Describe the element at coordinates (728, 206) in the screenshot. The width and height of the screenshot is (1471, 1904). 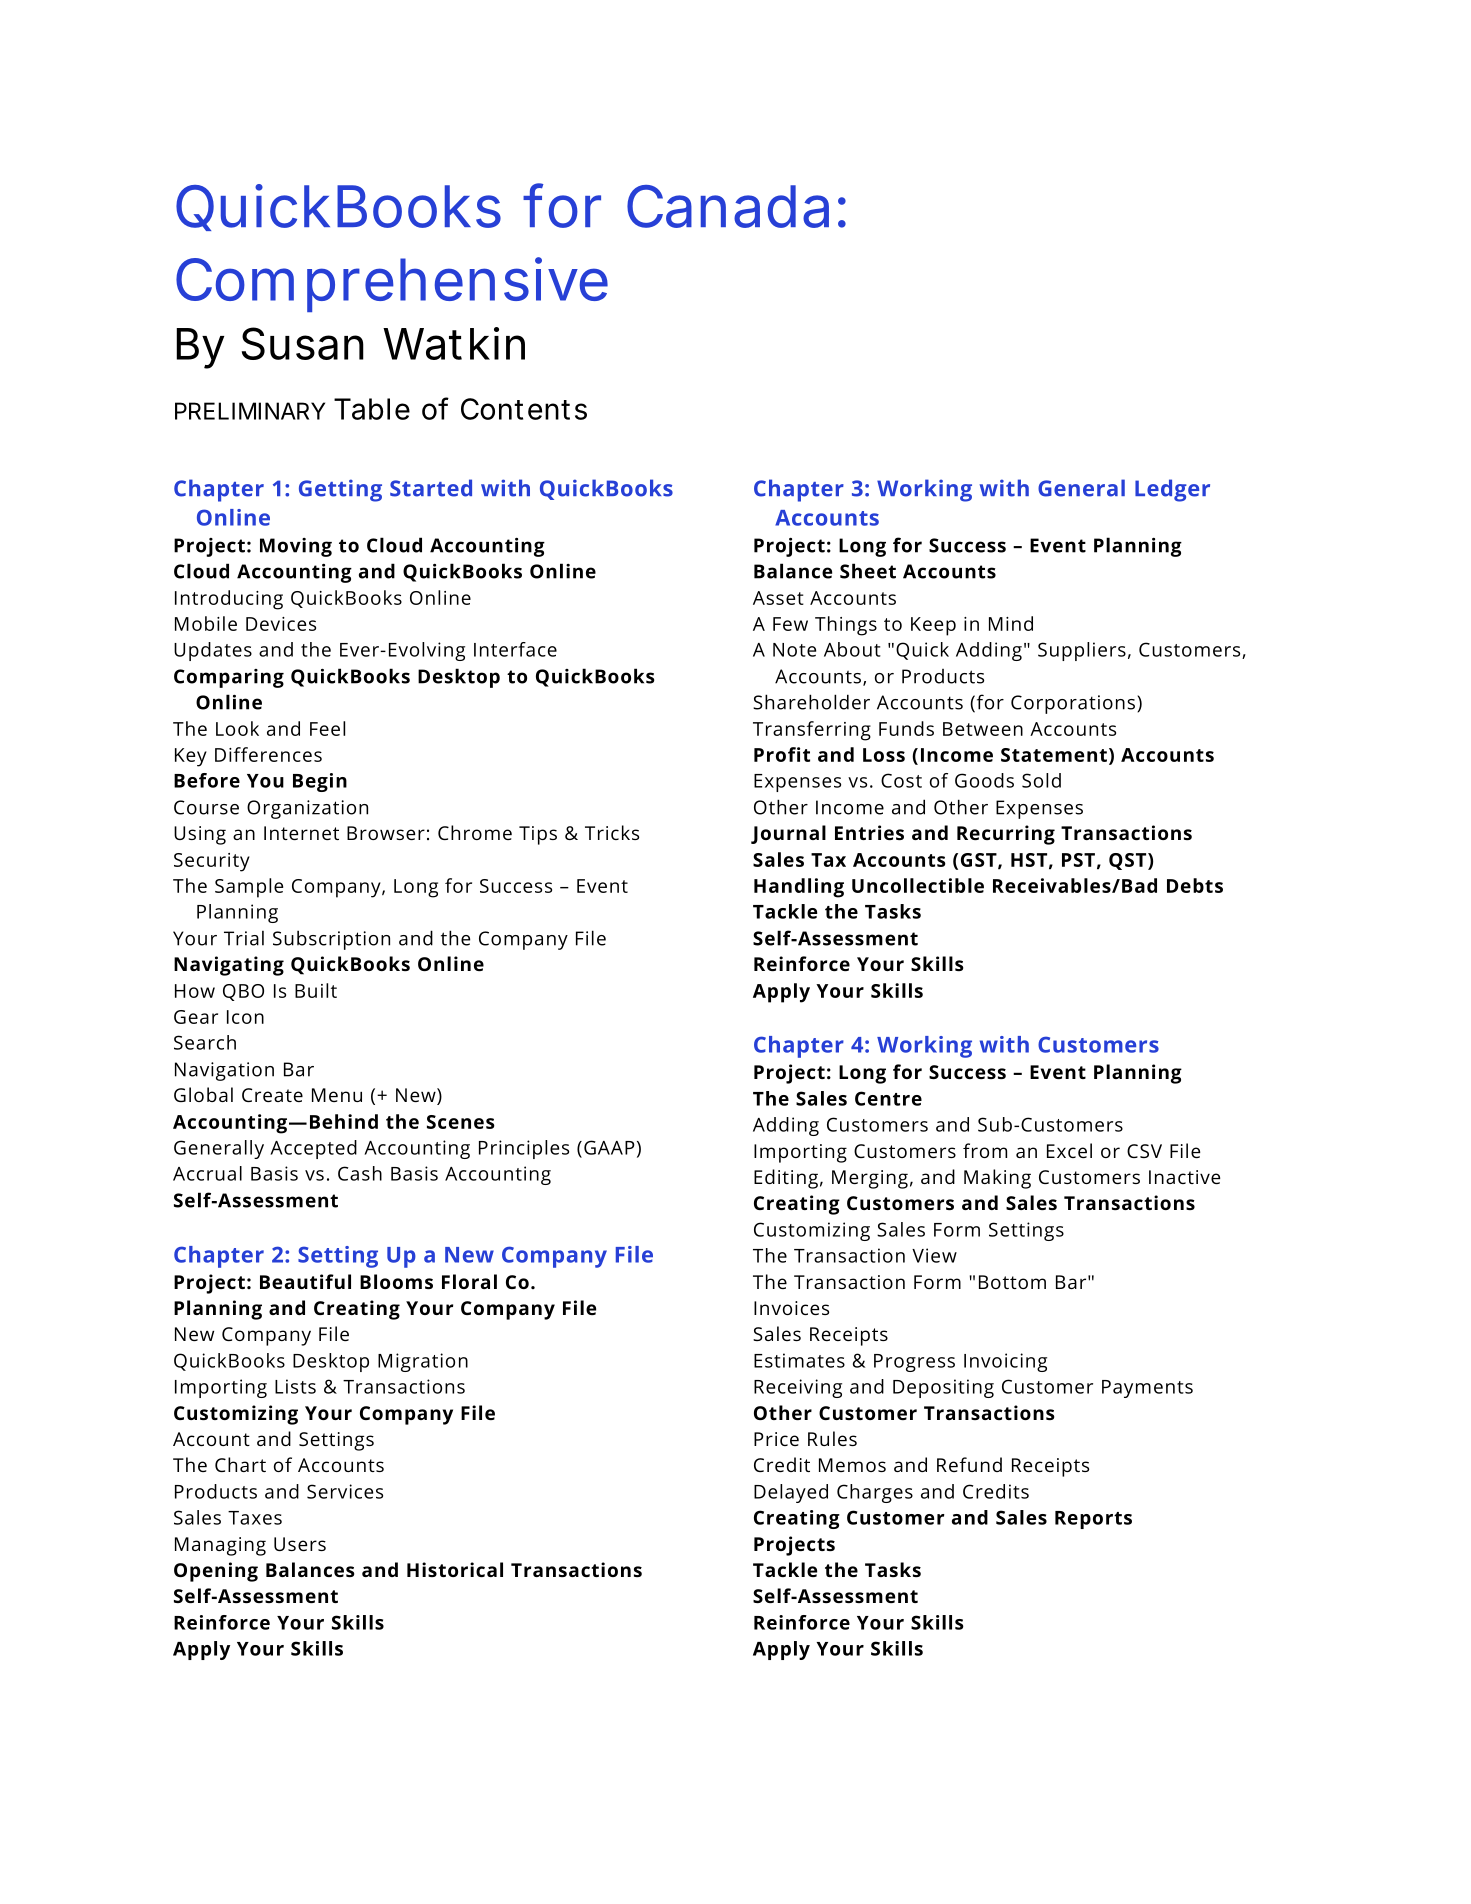
I see `Canada` at that location.
